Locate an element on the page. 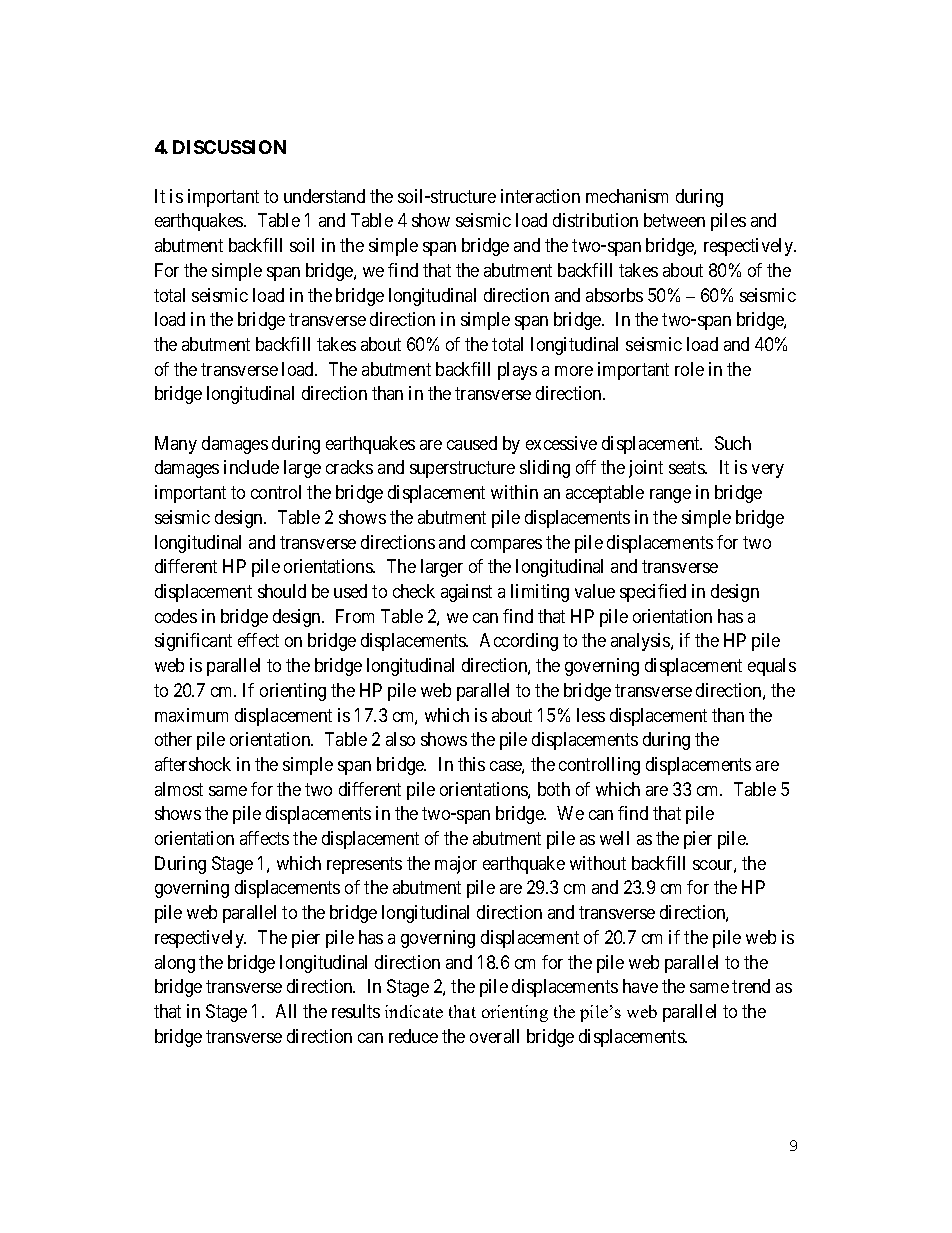 Image resolution: width=952 pixels, height=1233 pixels. DISCUSSION is located at coordinates (229, 147).
